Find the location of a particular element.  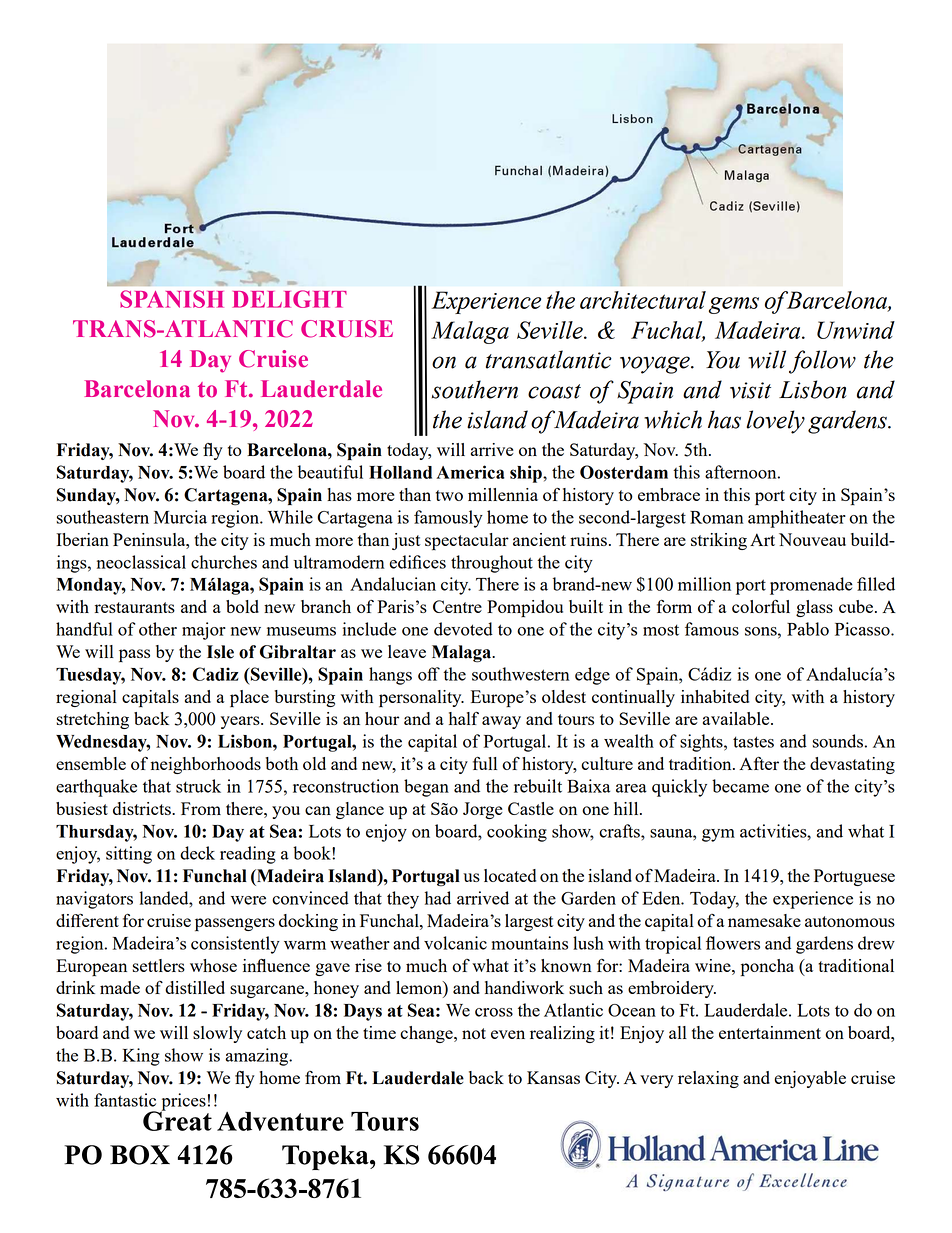

Kansas is located at coordinates (553, 1077).
